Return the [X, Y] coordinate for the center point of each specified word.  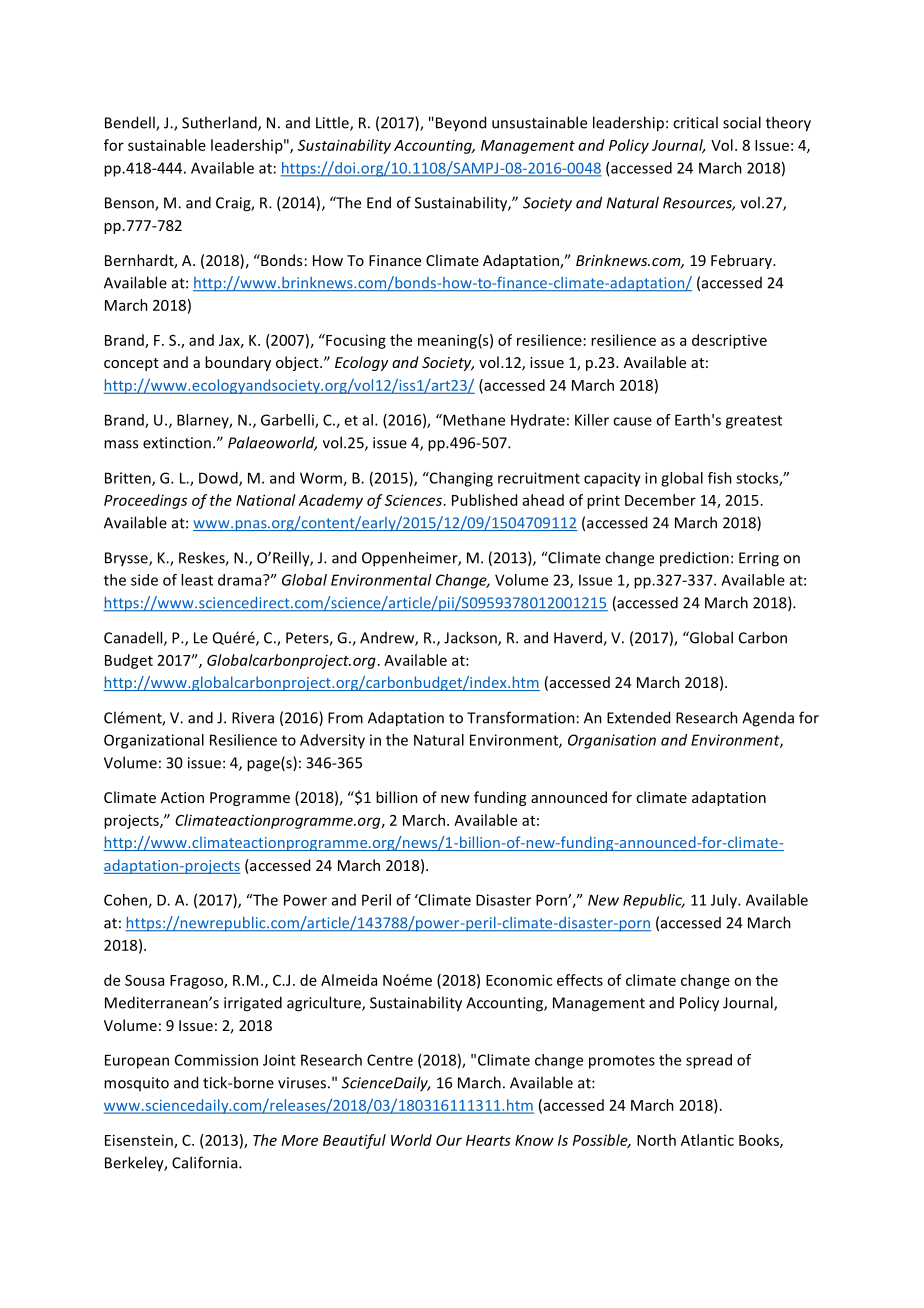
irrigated [253, 1004]
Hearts [488, 1140]
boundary [238, 363]
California [206, 1162]
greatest [754, 422]
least [197, 580]
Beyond [461, 124]
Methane [473, 420]
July [725, 901]
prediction [694, 559]
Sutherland [220, 123]
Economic [519, 980]
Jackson [471, 638]
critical [695, 122]
